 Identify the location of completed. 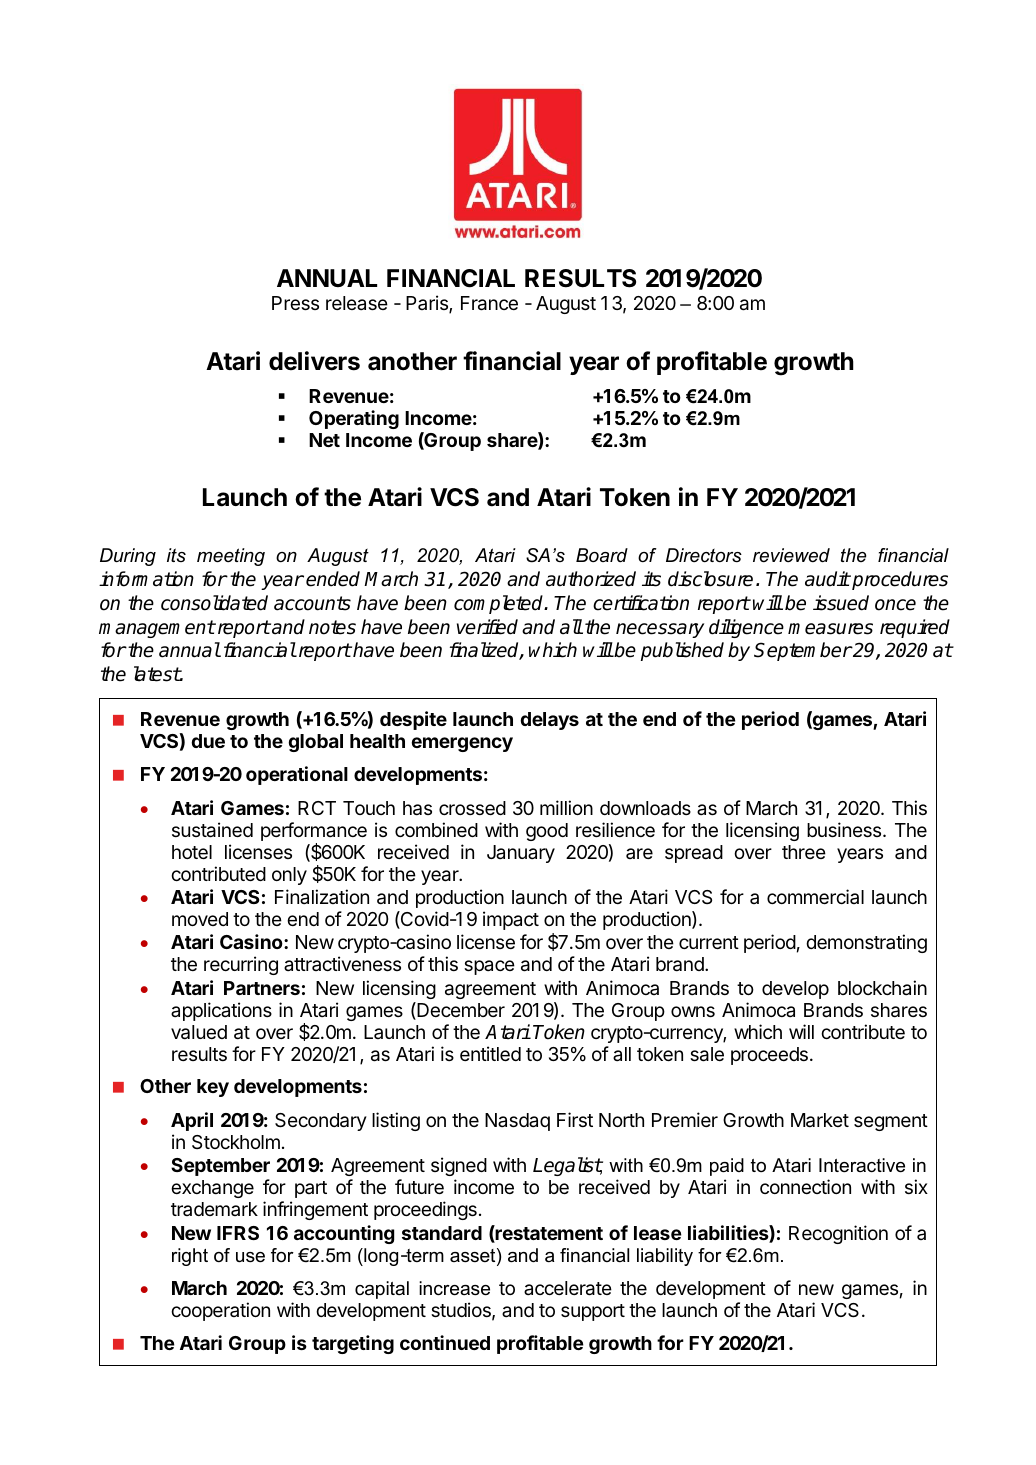
(500, 604).
